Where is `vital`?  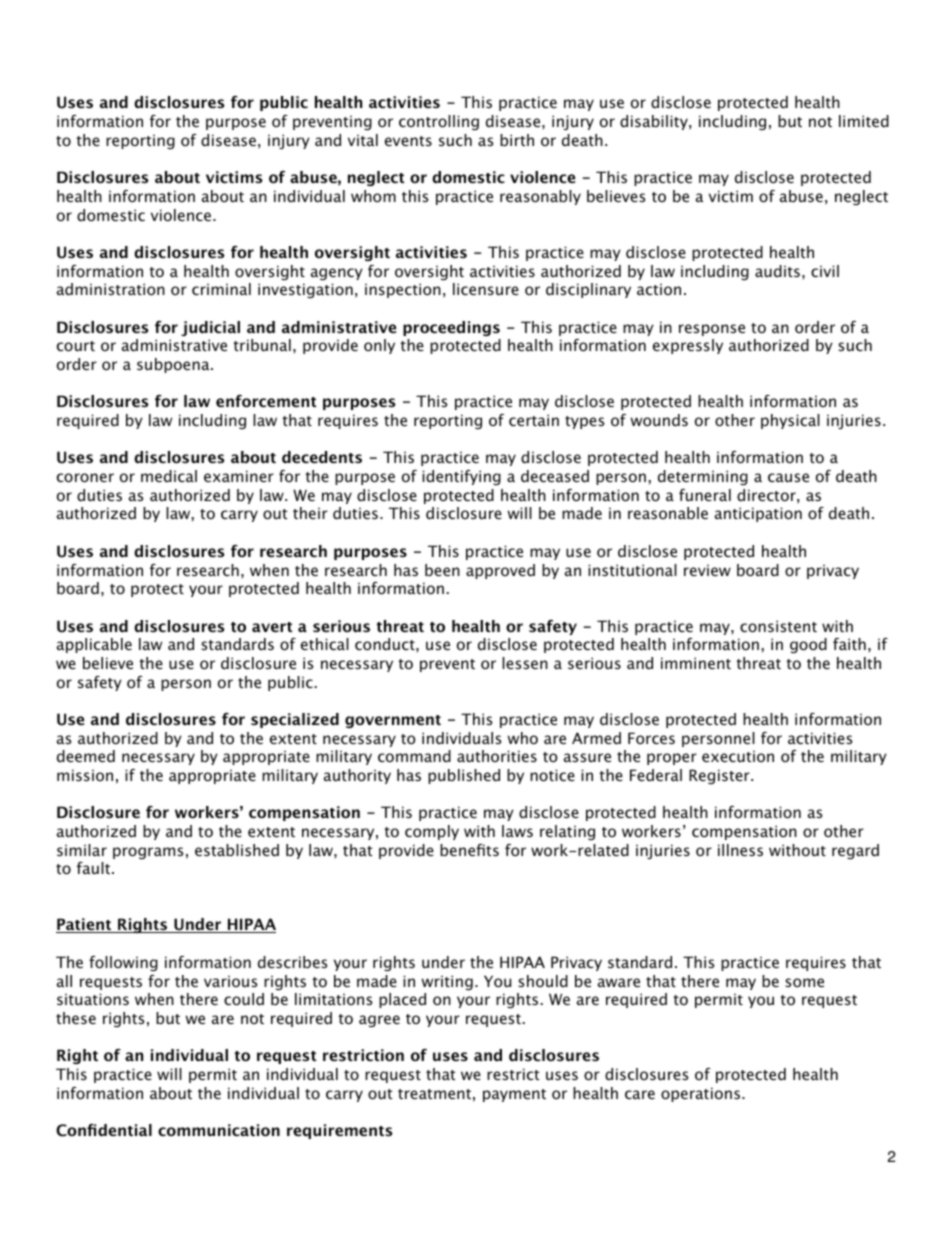 vital is located at coordinates (363, 140).
